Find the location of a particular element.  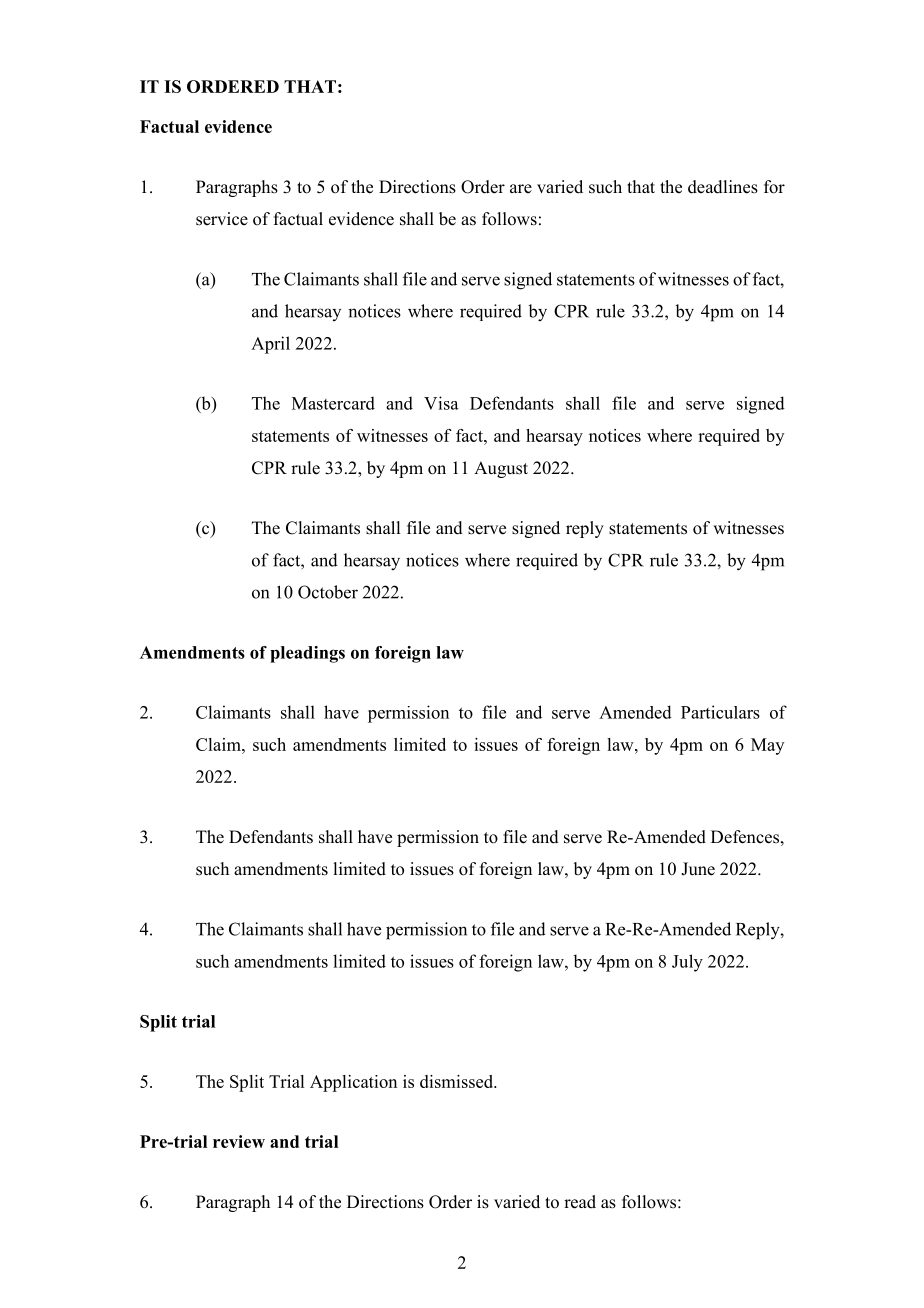

August is located at coordinates (501, 469).
